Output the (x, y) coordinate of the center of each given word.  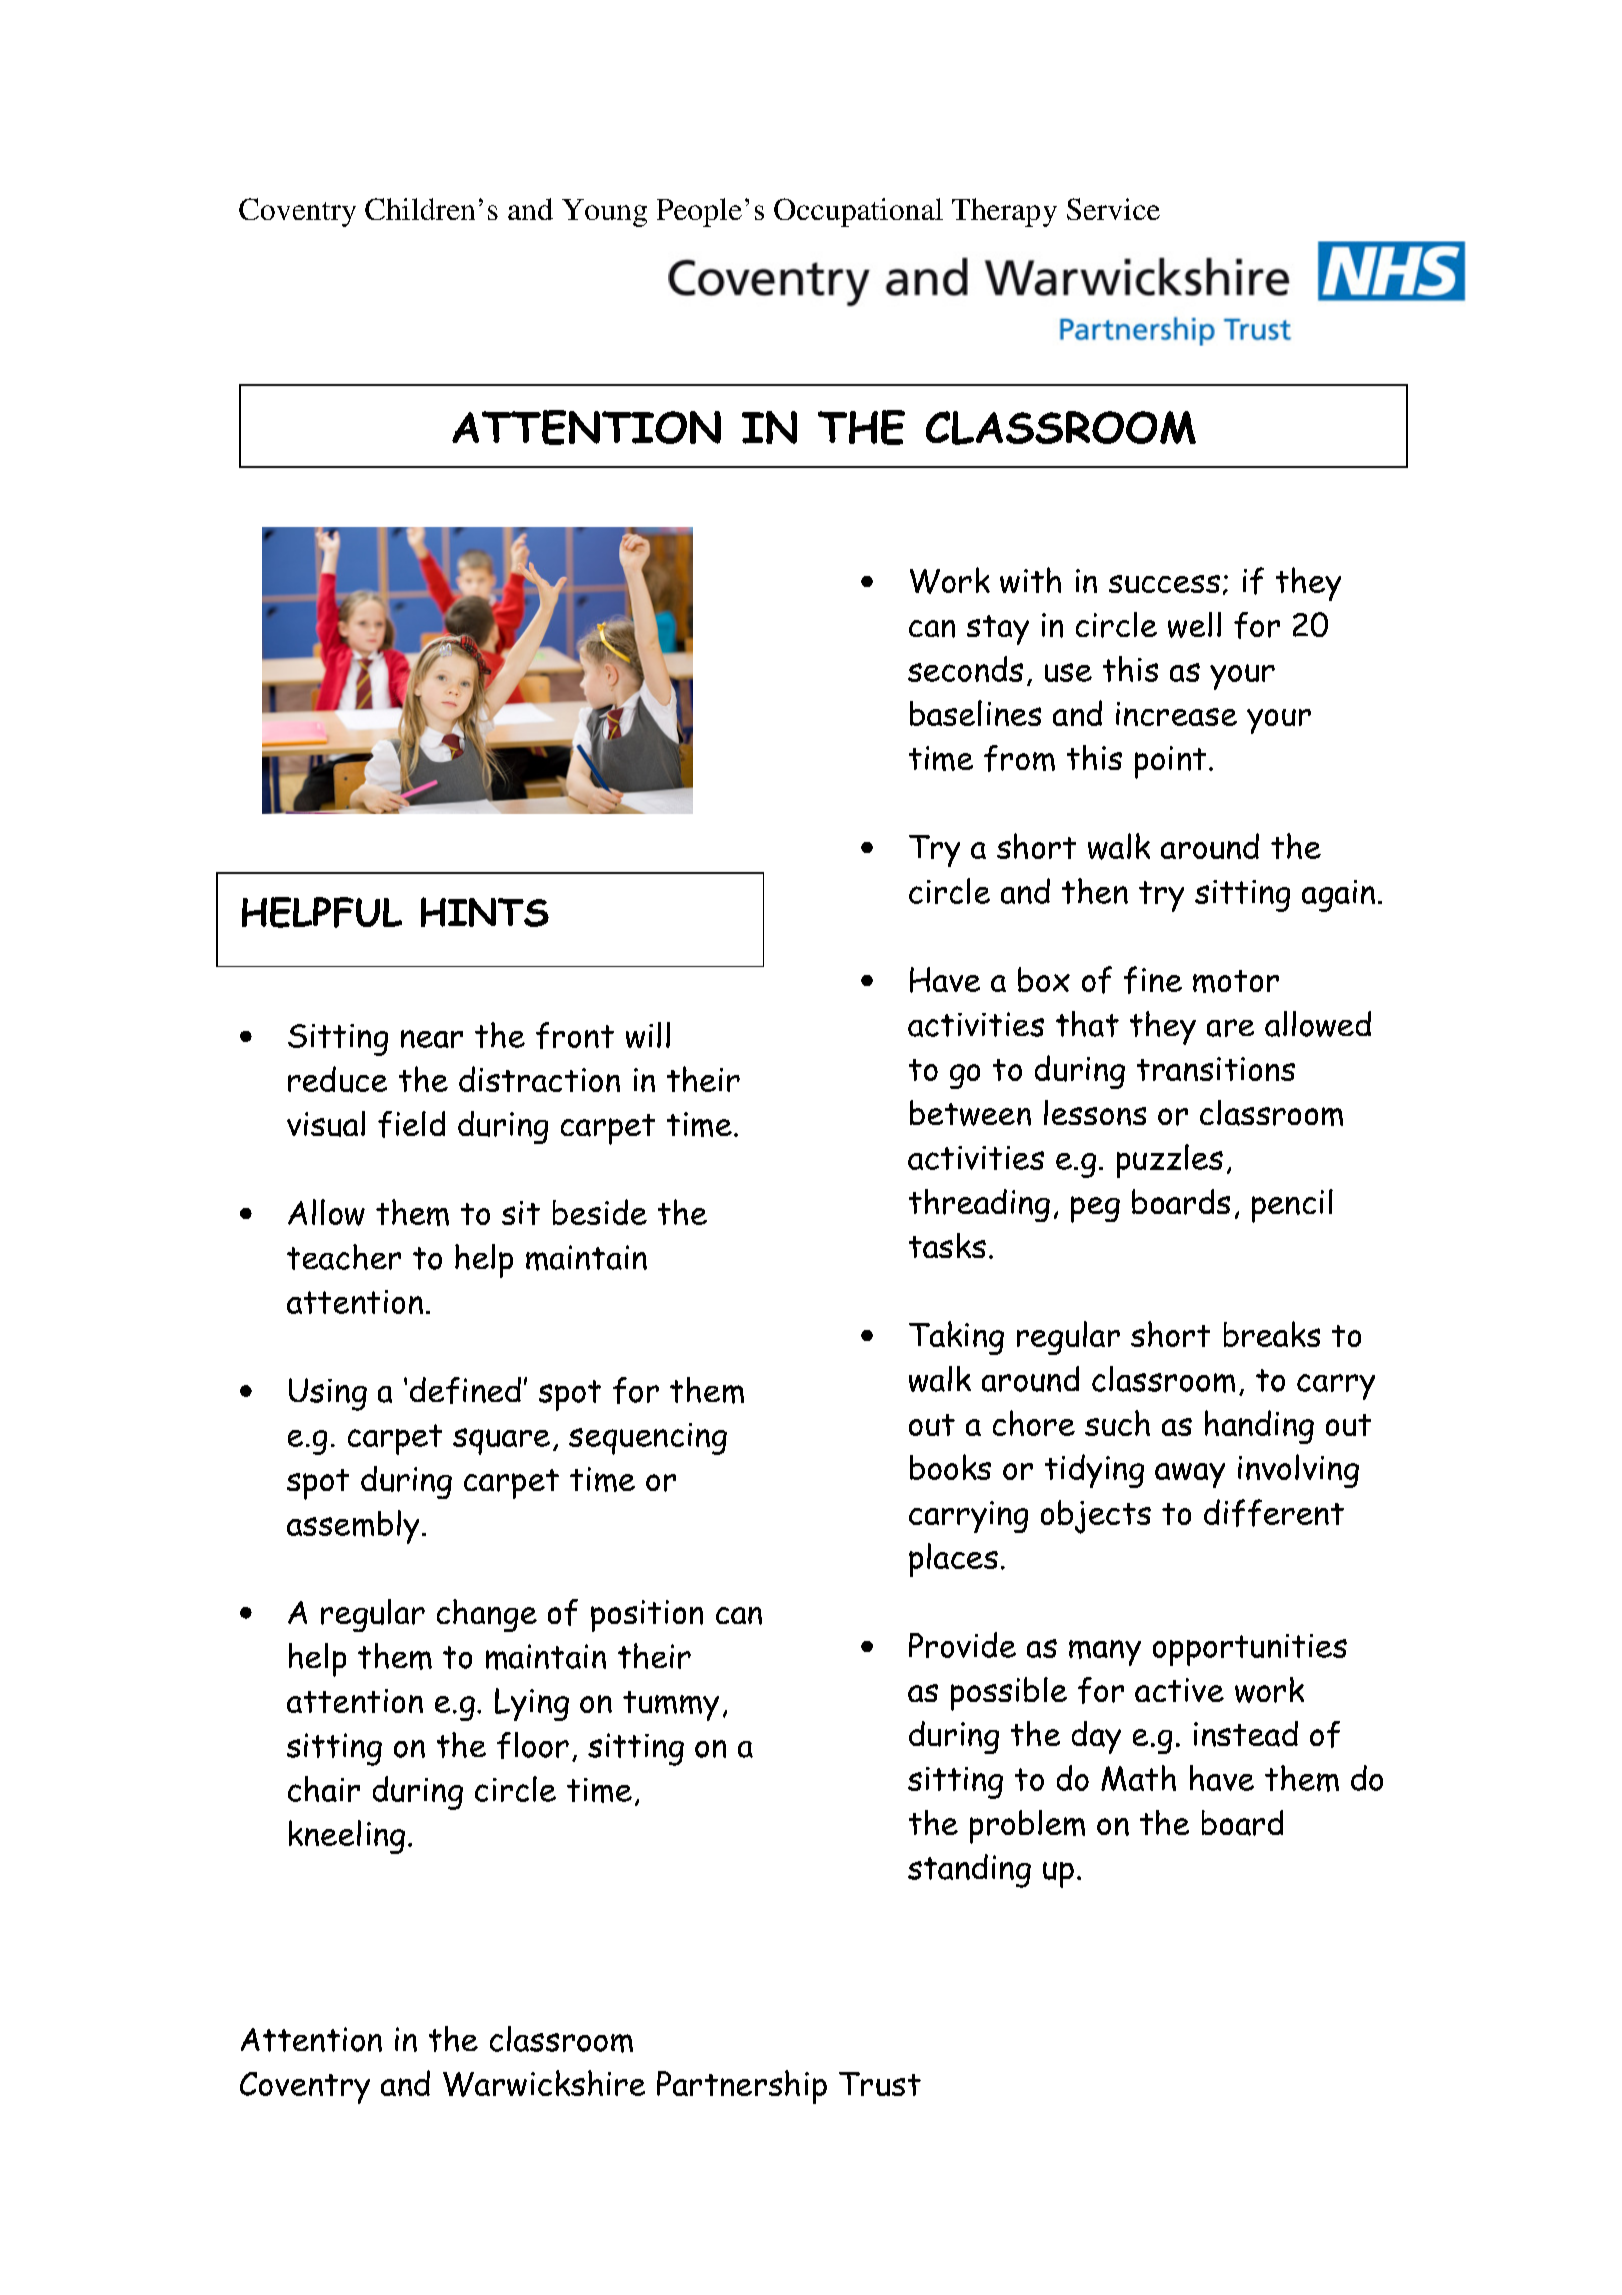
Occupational (858, 212)
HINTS (485, 912)
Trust (880, 2084)
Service (1113, 209)
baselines (975, 713)
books (950, 1467)
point (1170, 762)
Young (604, 213)
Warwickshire (544, 2083)
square (501, 1441)
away (1190, 1475)
